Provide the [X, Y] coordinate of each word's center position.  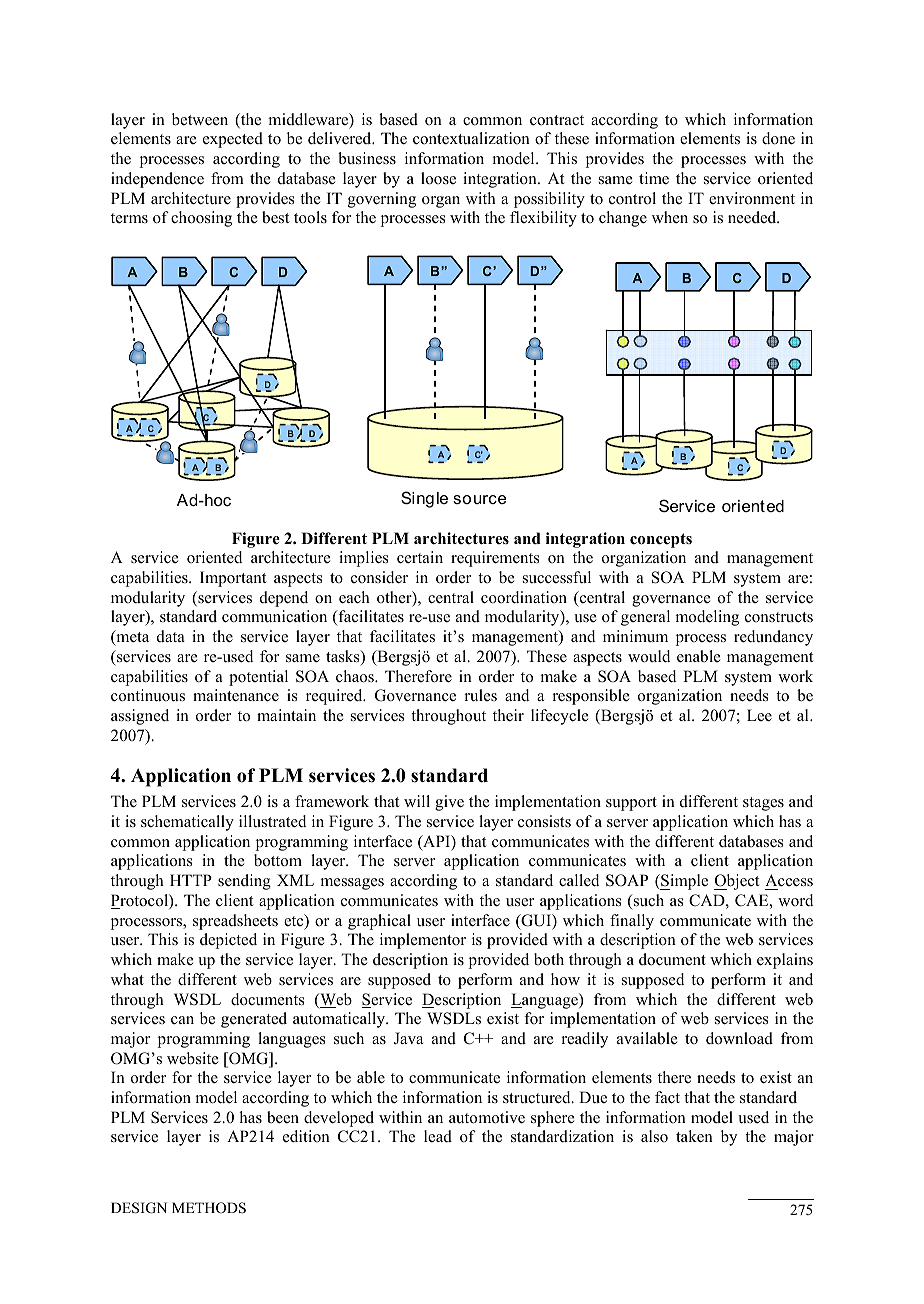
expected [233, 140]
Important [233, 579]
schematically [187, 823]
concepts [661, 540]
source [479, 499]
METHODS [209, 1208]
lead [438, 1136]
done [778, 138]
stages [763, 804]
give [449, 803]
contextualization [471, 138]
